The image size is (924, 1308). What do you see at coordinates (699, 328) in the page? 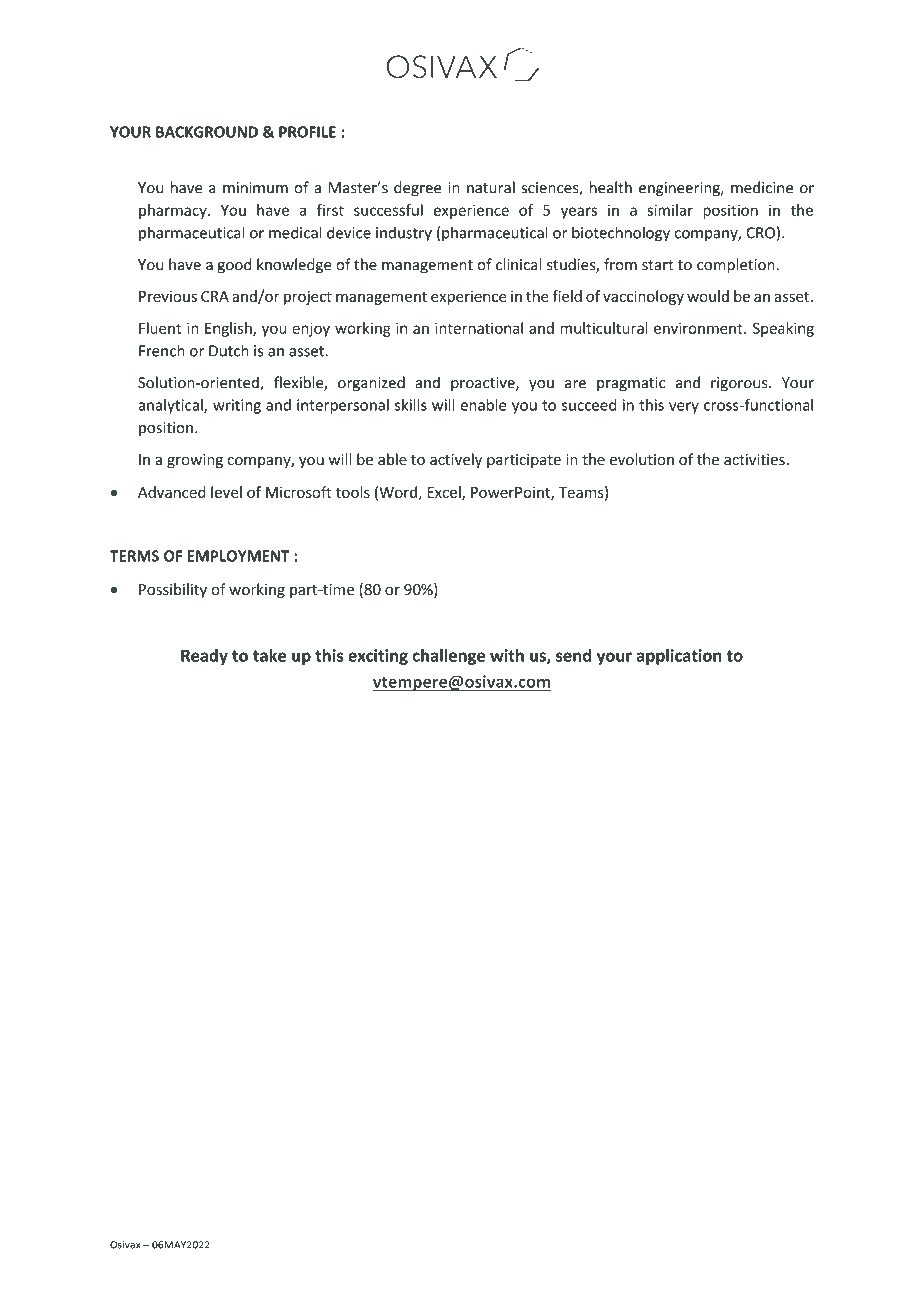
I see `environment` at bounding box center [699, 328].
